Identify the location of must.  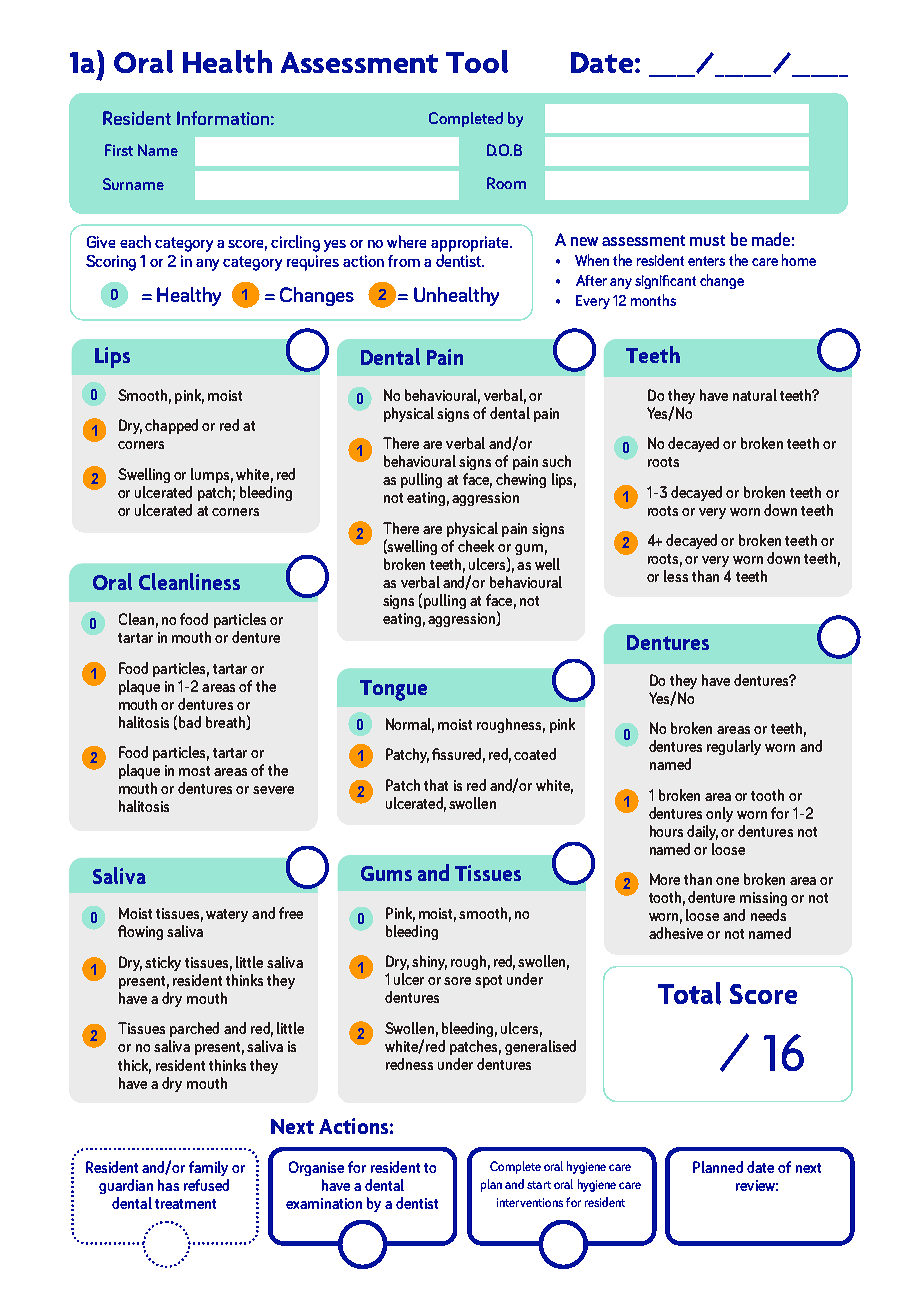
(707, 240).
